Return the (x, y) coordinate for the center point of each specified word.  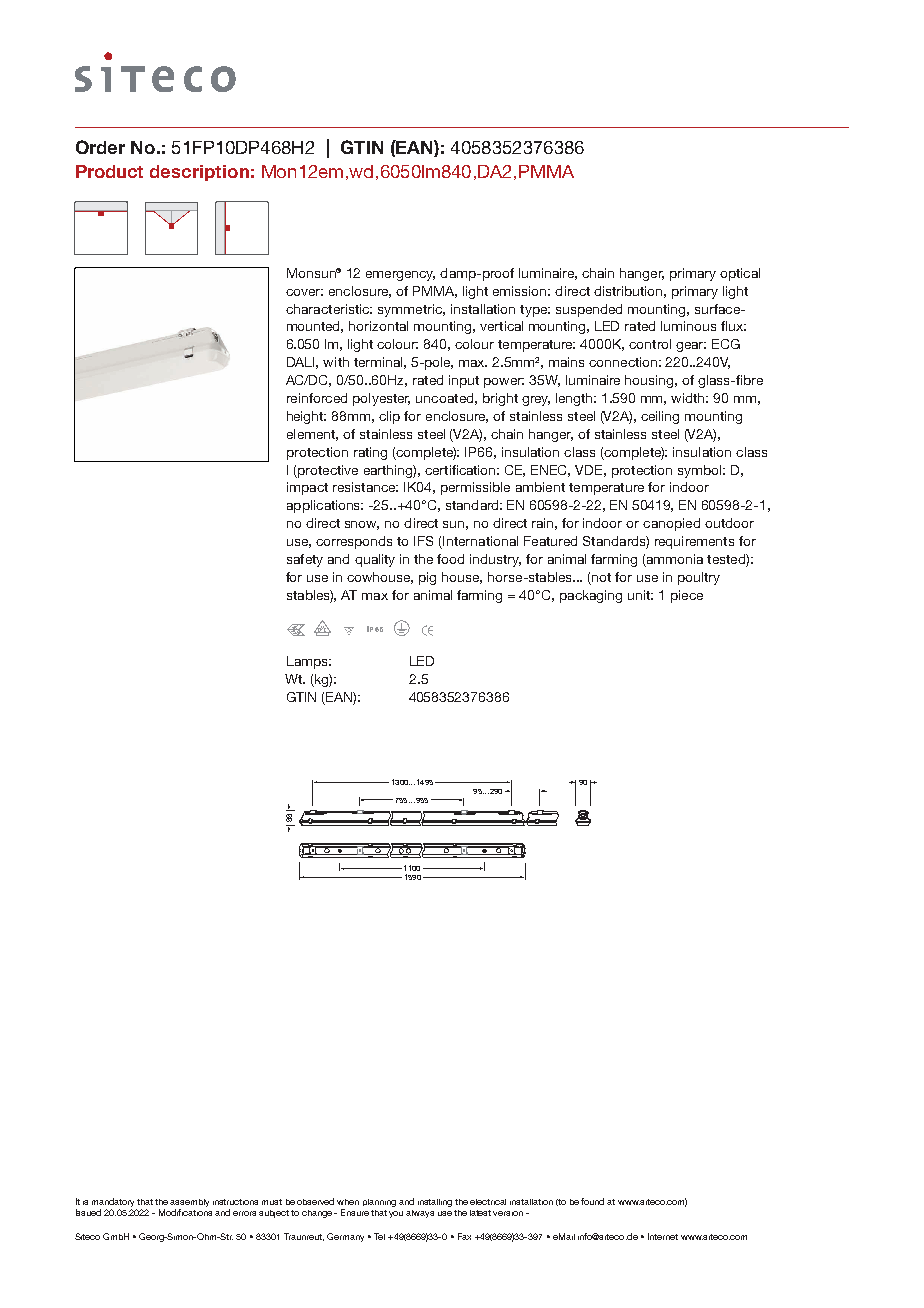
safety (305, 560)
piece (687, 596)
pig (427, 578)
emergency (400, 276)
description (199, 173)
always (420, 1214)
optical (740, 274)
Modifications (185, 1212)
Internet (663, 1236)
